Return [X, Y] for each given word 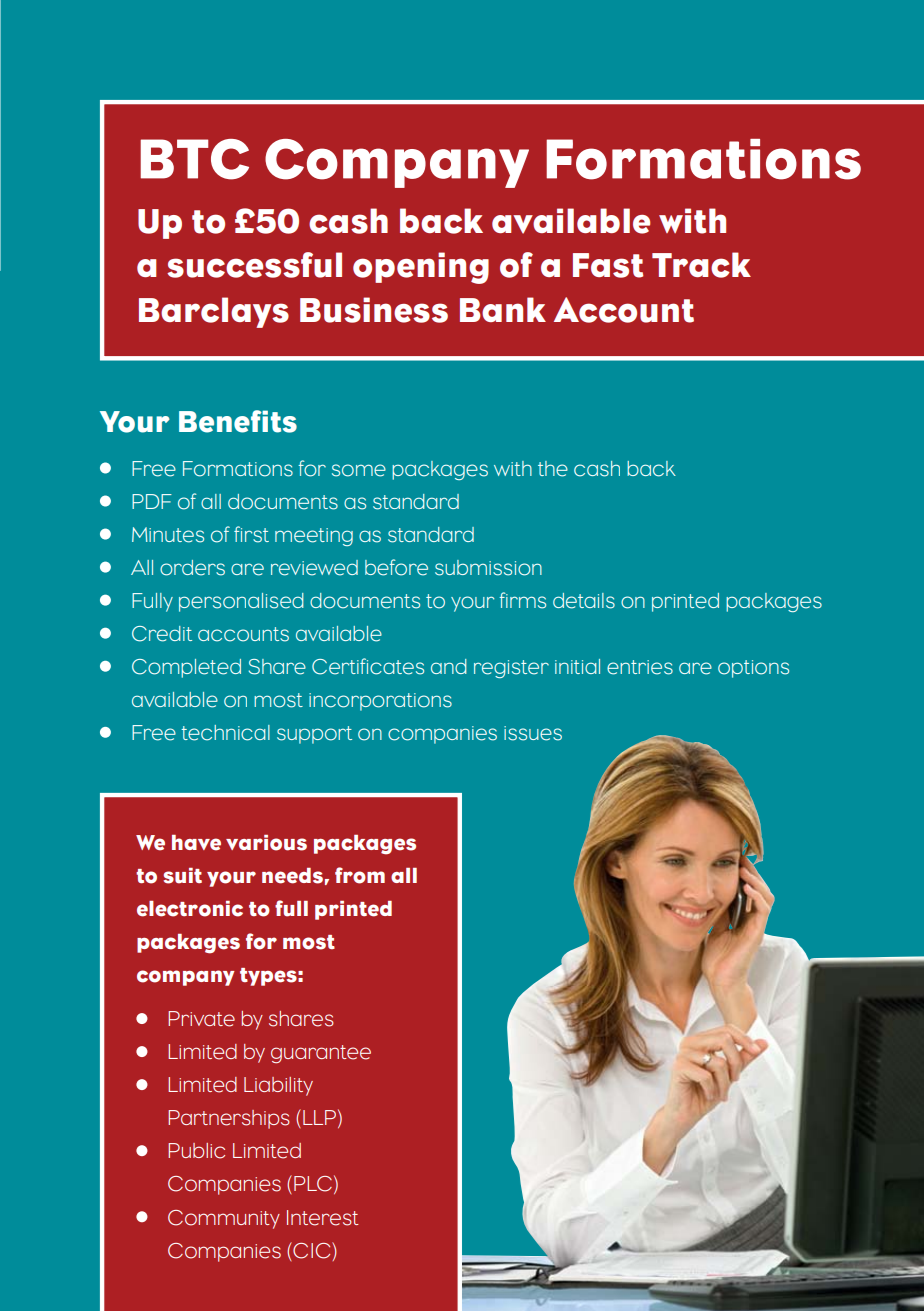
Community [224, 1219]
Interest [323, 1218]
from [360, 875]
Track [701, 265]
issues [533, 733]
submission [488, 568]
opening [421, 268]
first [251, 534]
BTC [194, 159]
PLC [313, 1184]
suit [182, 876]
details [584, 601]
